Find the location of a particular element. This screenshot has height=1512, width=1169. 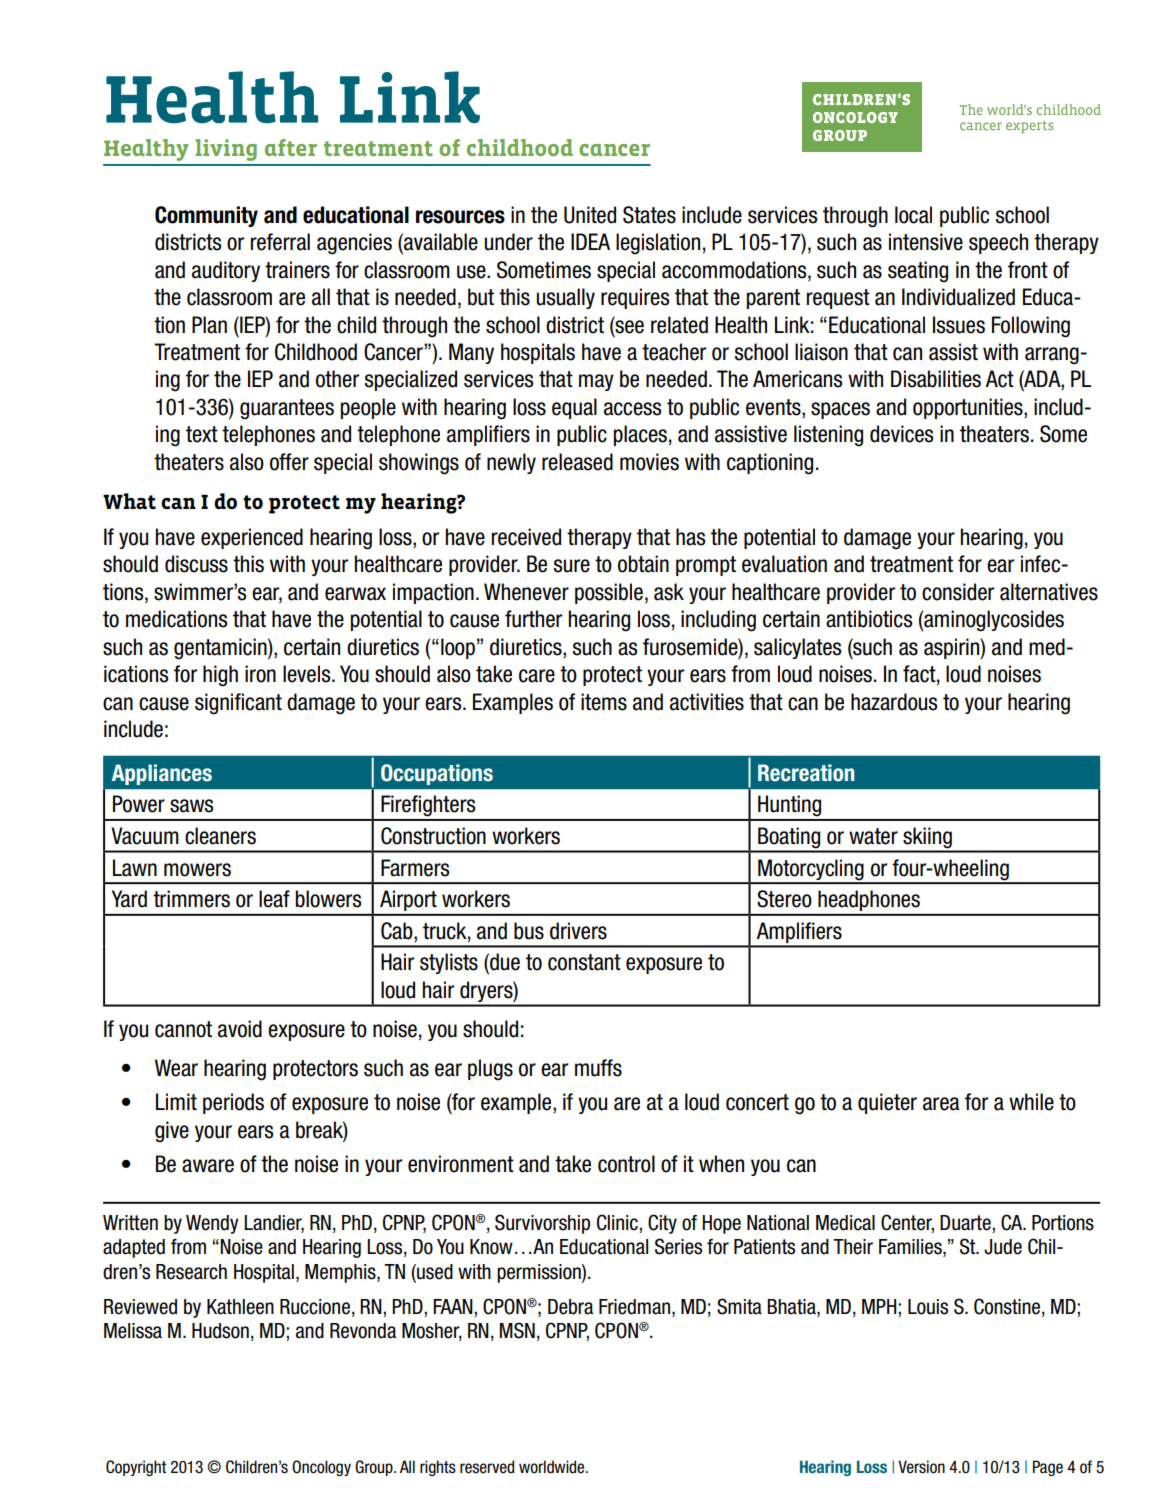

local is located at coordinates (913, 215).
